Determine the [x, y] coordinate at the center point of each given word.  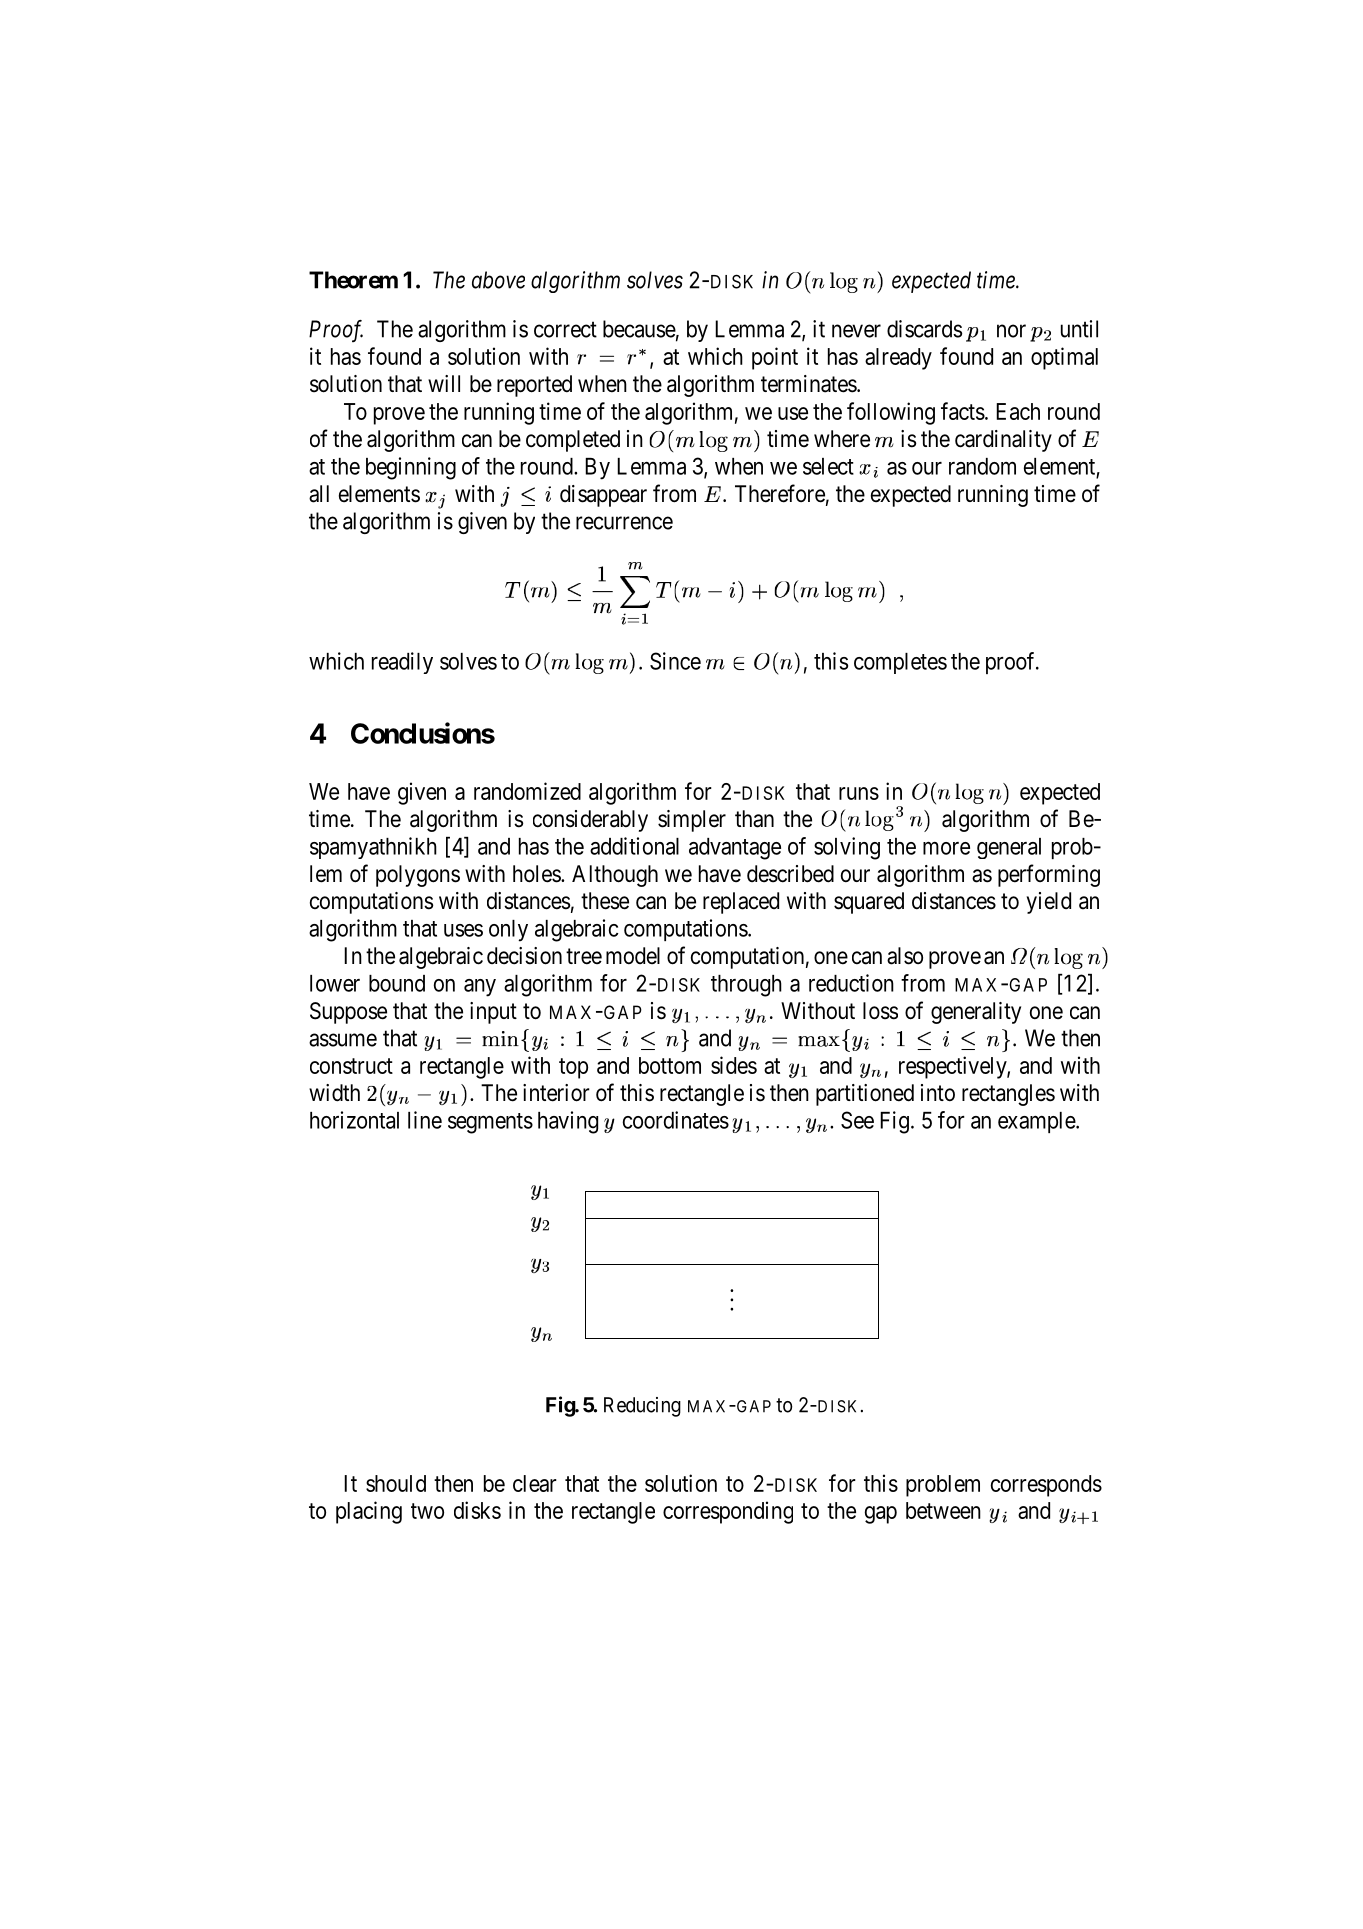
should [396, 1483]
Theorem [353, 280]
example [1037, 1122]
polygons [418, 876]
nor [1011, 331]
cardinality [1003, 441]
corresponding [728, 1512]
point [775, 358]
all [319, 494]
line [425, 1120]
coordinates [676, 1120]
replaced [741, 903]
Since [675, 661]
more [946, 848]
